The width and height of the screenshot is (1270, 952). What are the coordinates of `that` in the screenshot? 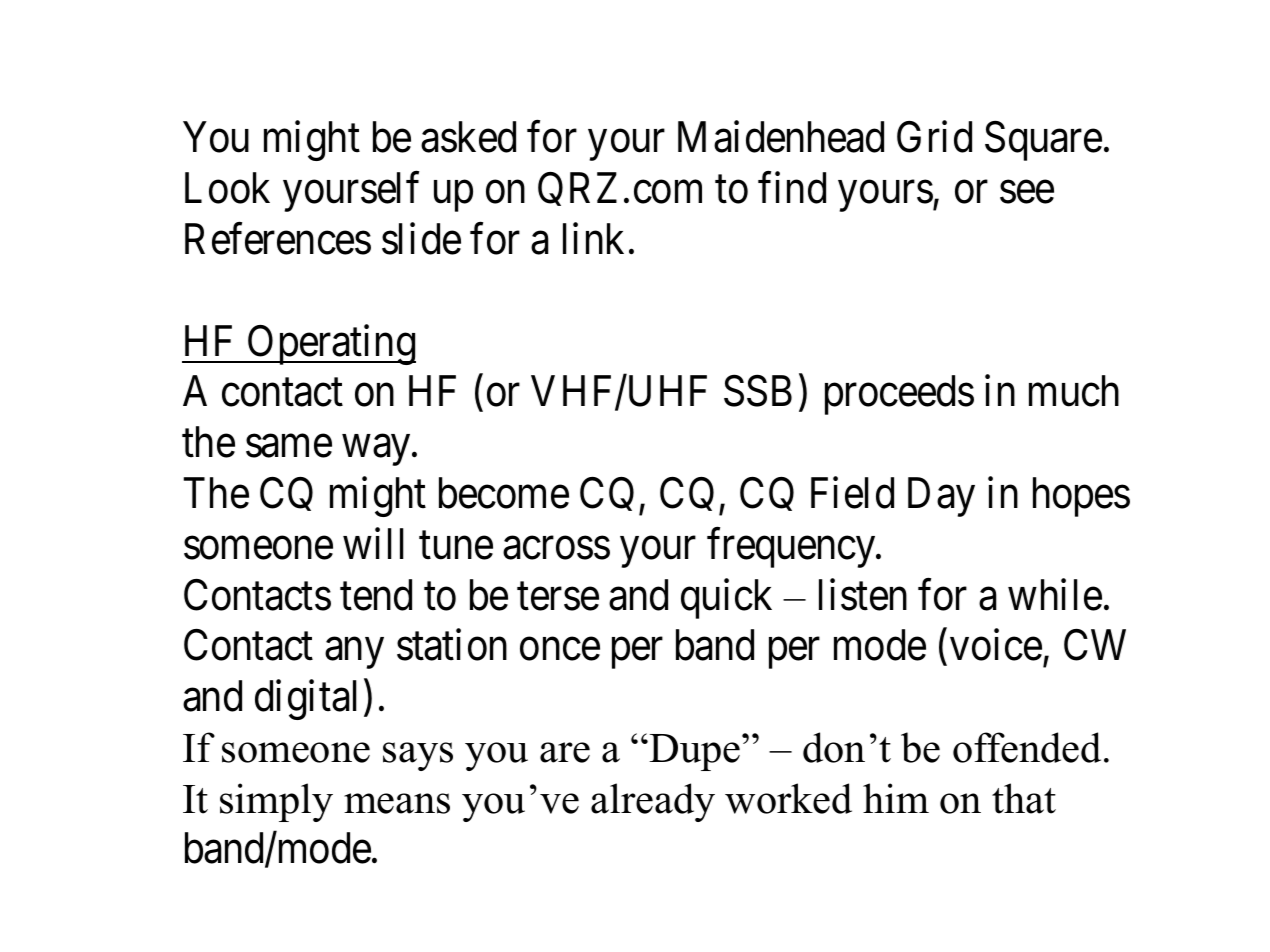 It's located at (1024, 798).
